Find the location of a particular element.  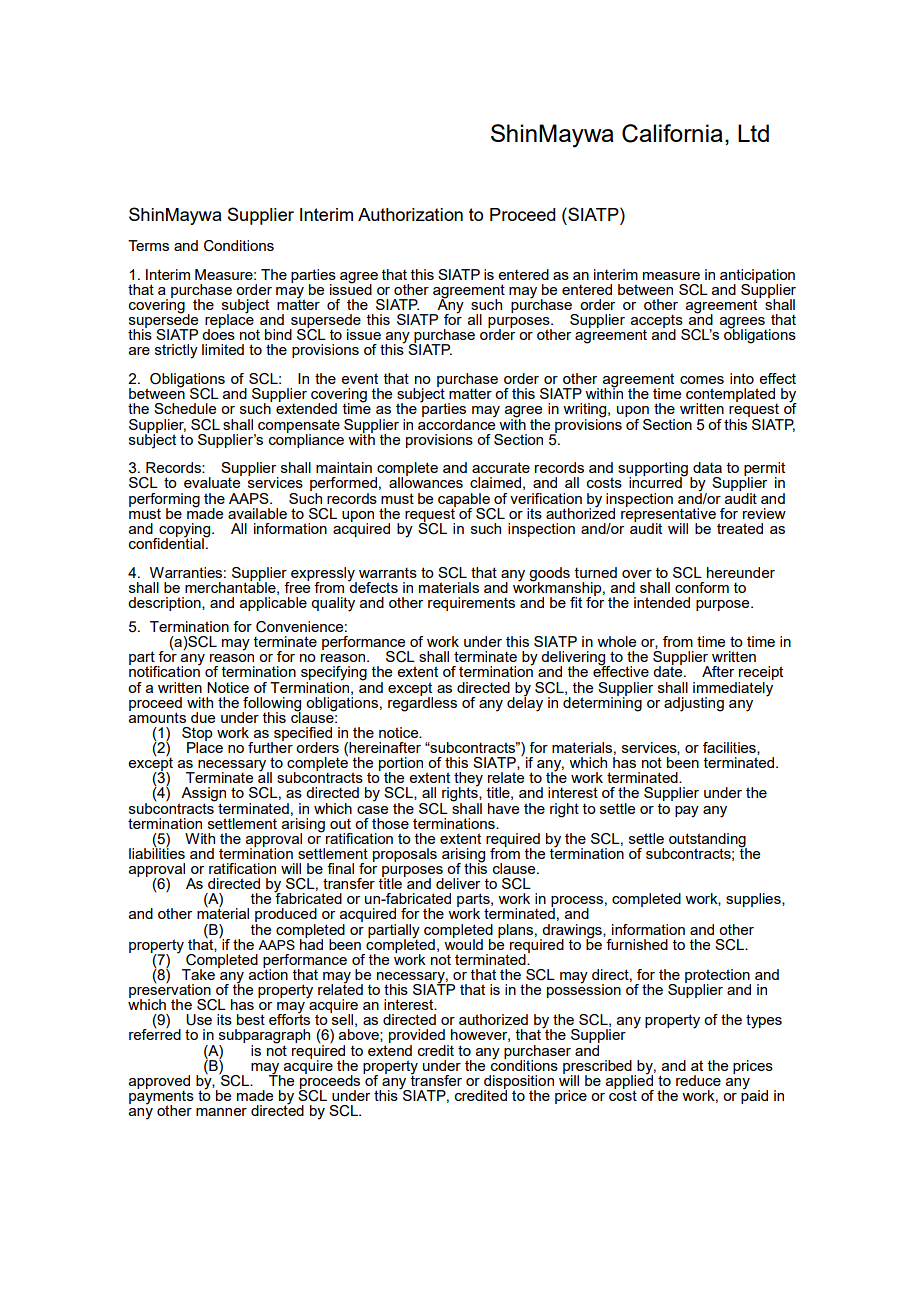

Authorization is located at coordinates (410, 214).
